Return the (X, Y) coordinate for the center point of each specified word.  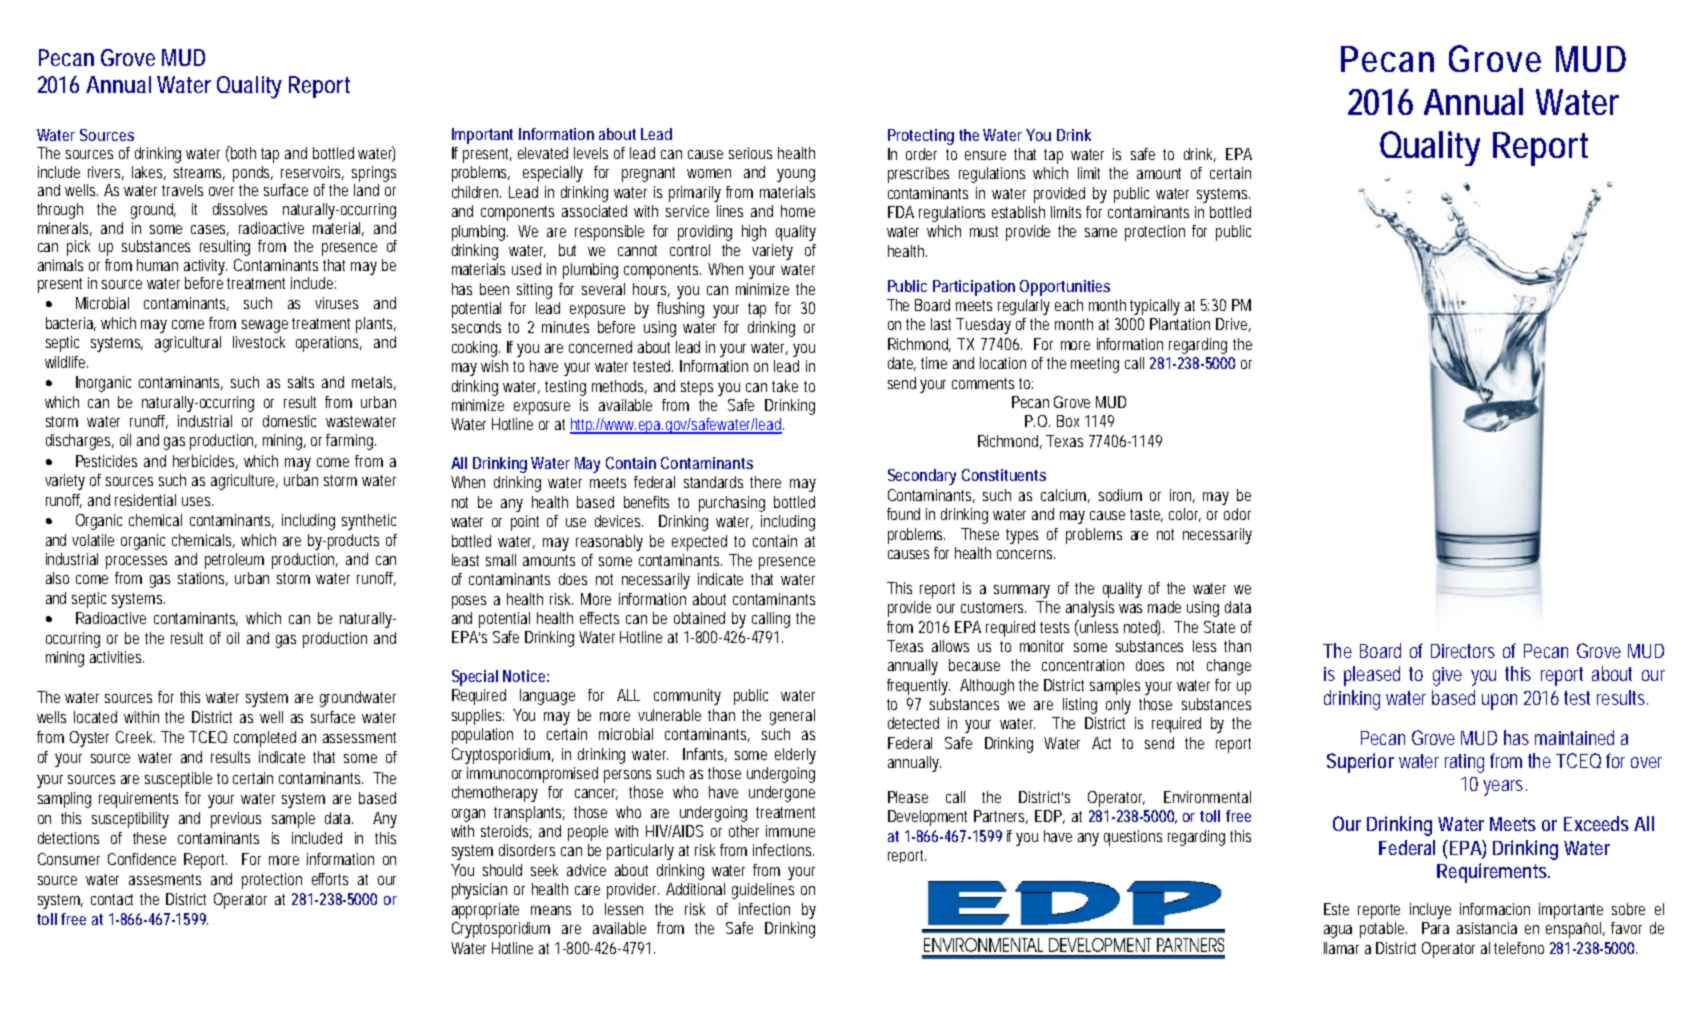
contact (112, 899)
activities (117, 657)
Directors (1463, 651)
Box (1068, 421)
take (785, 386)
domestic (289, 421)
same (1101, 232)
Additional (695, 889)
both (242, 152)
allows (950, 646)
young (796, 175)
